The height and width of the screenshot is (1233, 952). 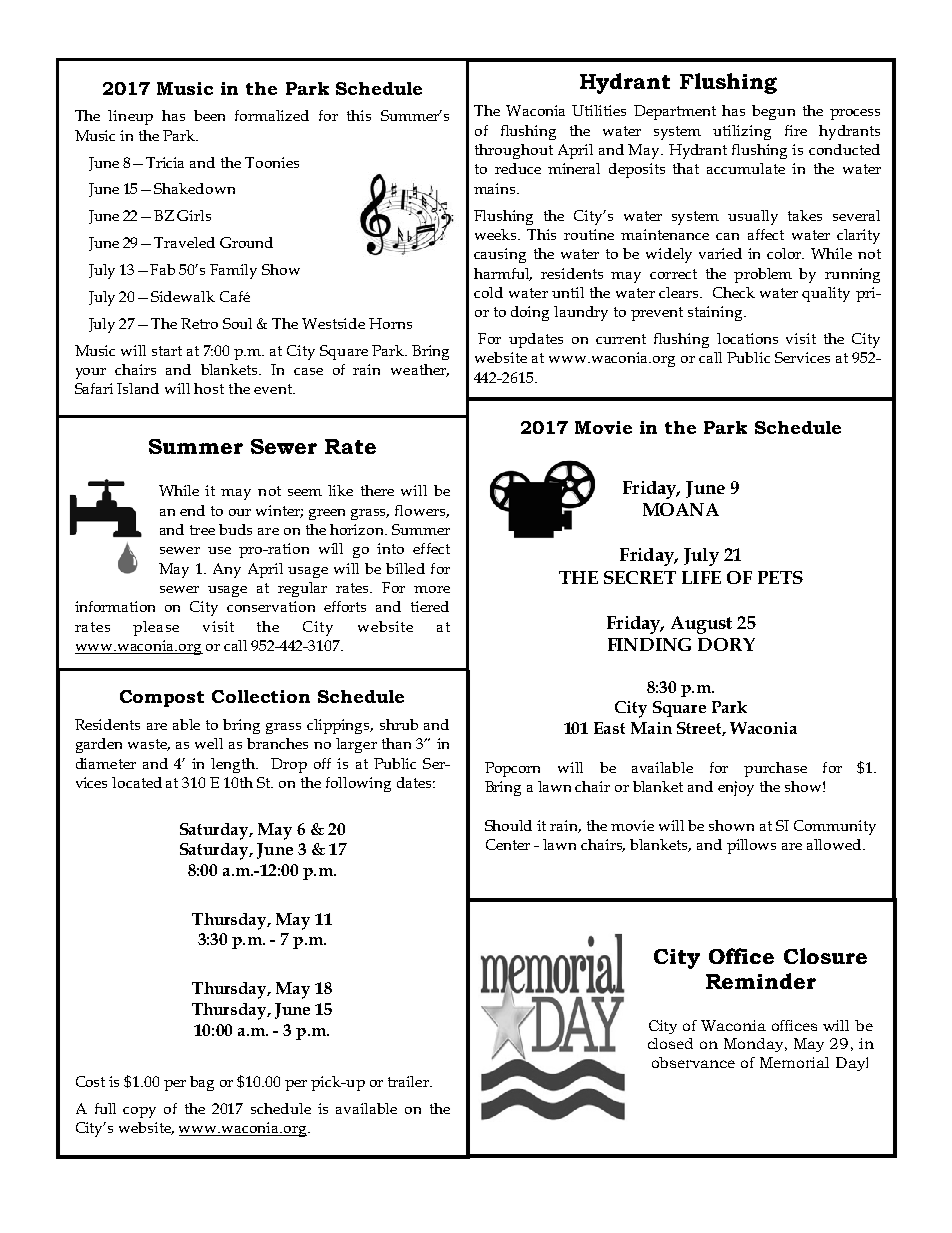 I want to click on well, so click(x=209, y=743).
